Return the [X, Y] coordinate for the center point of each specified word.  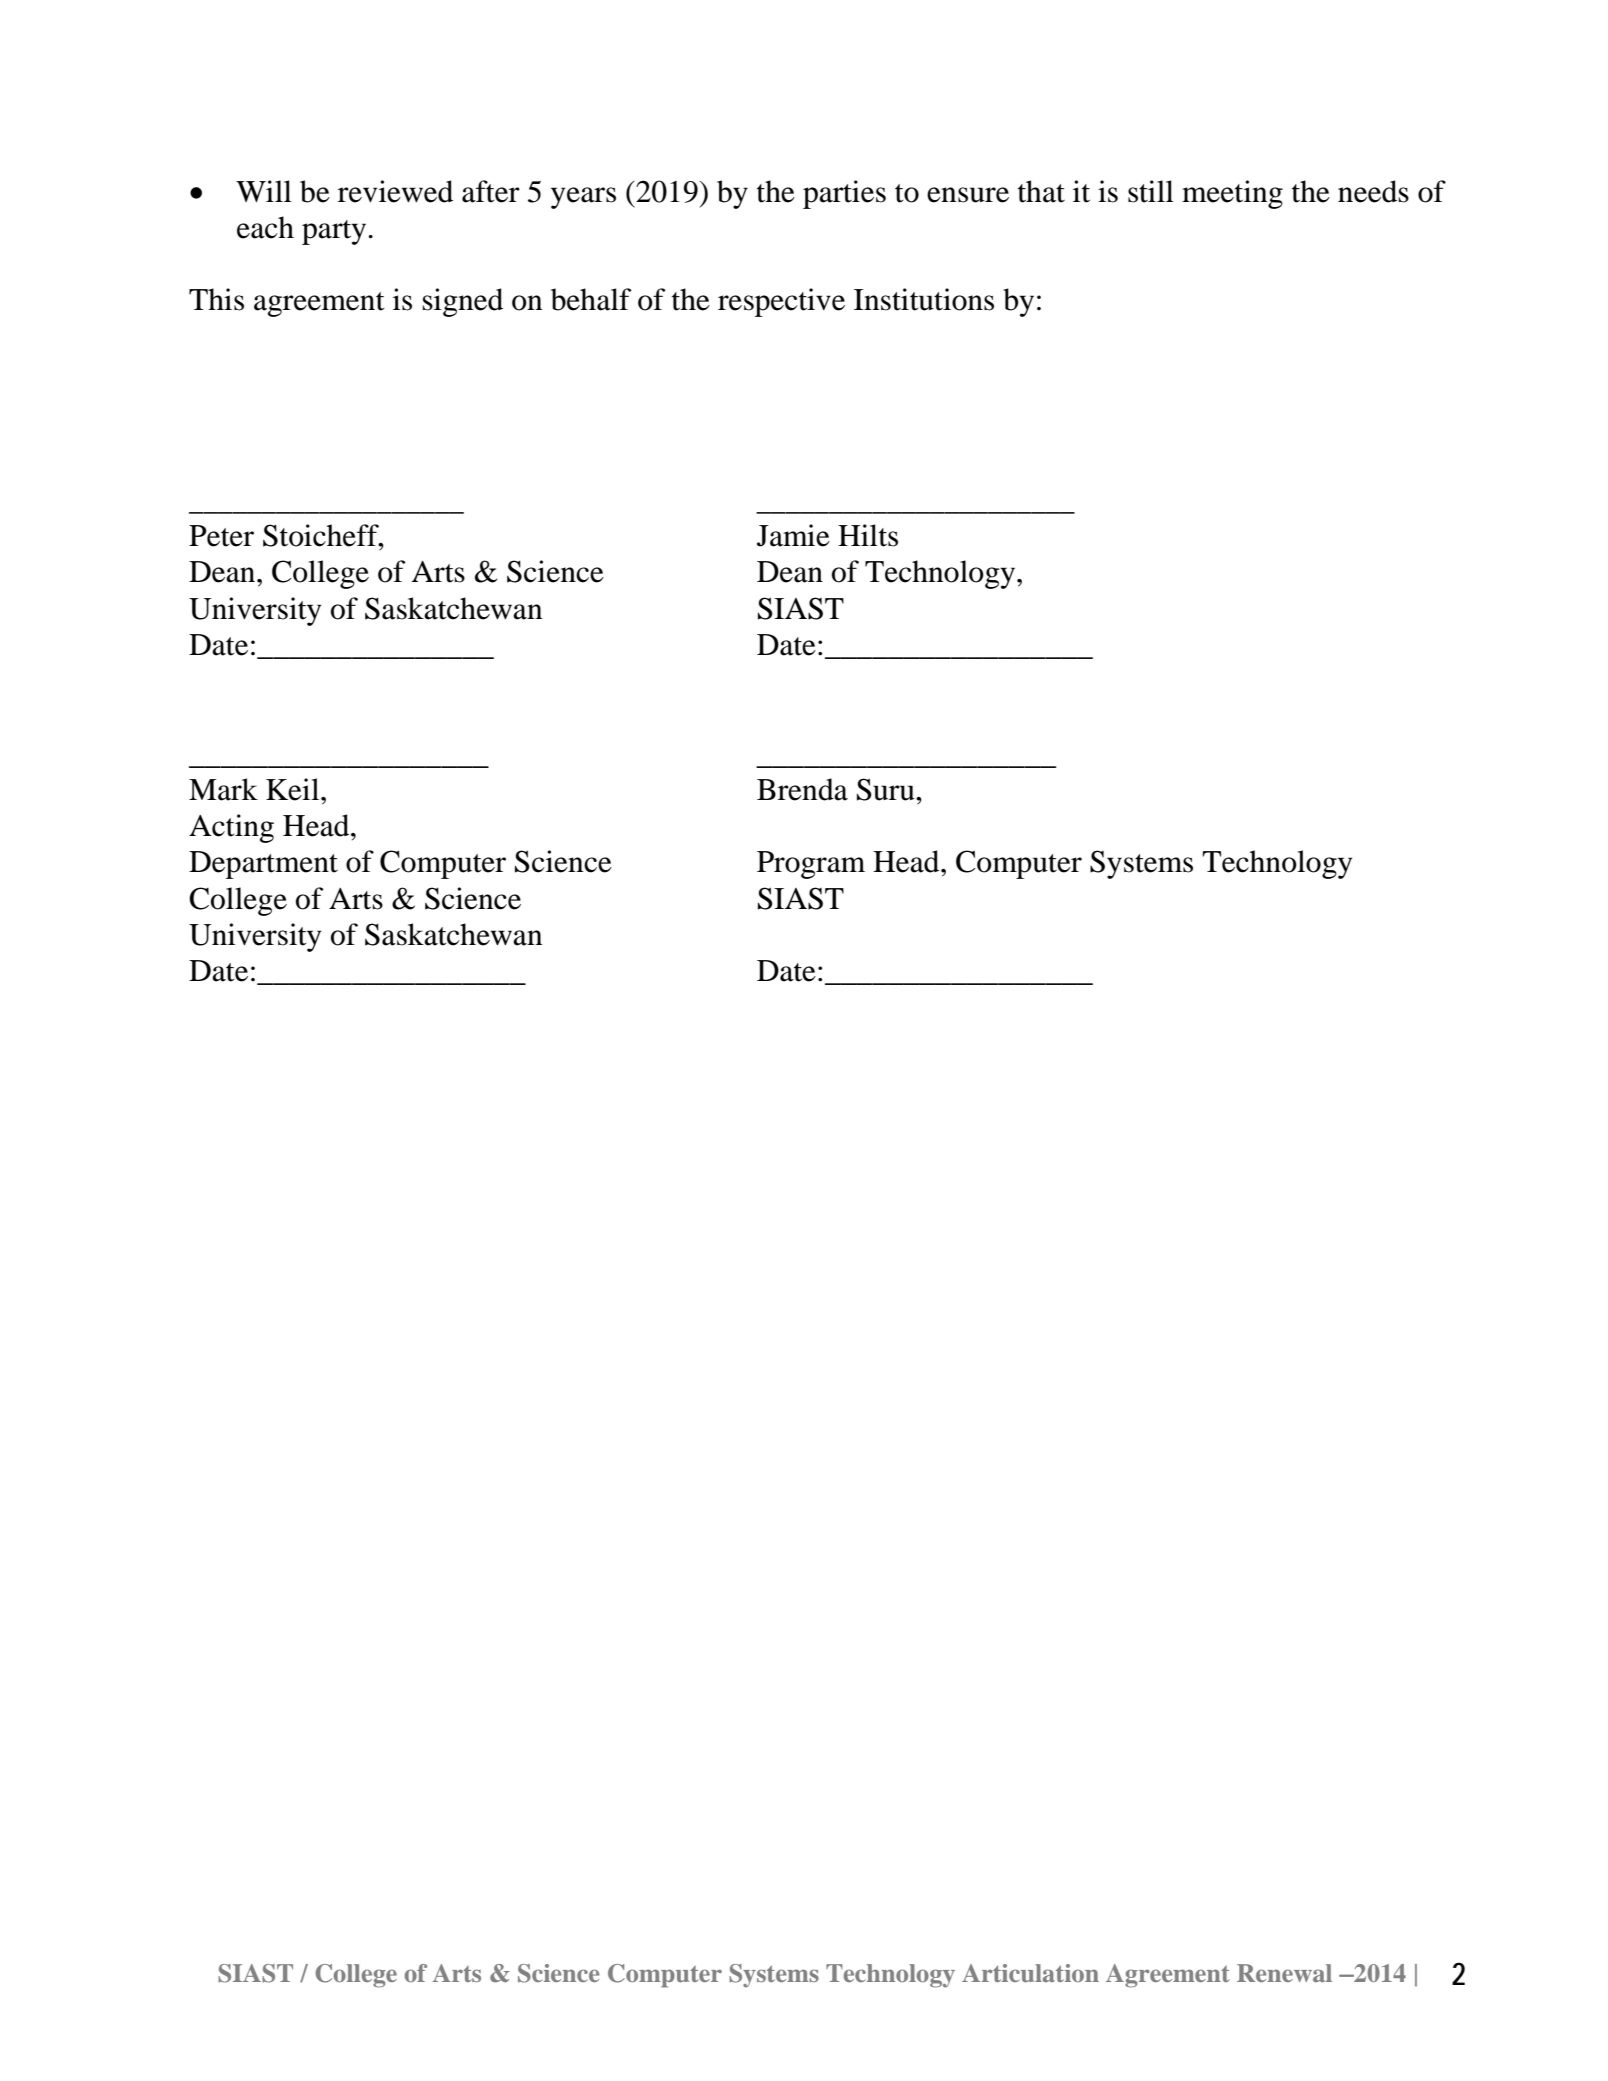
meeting [1232, 194]
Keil [294, 789]
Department [263, 865]
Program [811, 865]
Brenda [802, 789]
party [335, 232]
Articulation [1030, 1973]
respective [781, 302]
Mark [223, 789]
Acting [231, 828]
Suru [887, 789]
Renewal [1284, 1973]
